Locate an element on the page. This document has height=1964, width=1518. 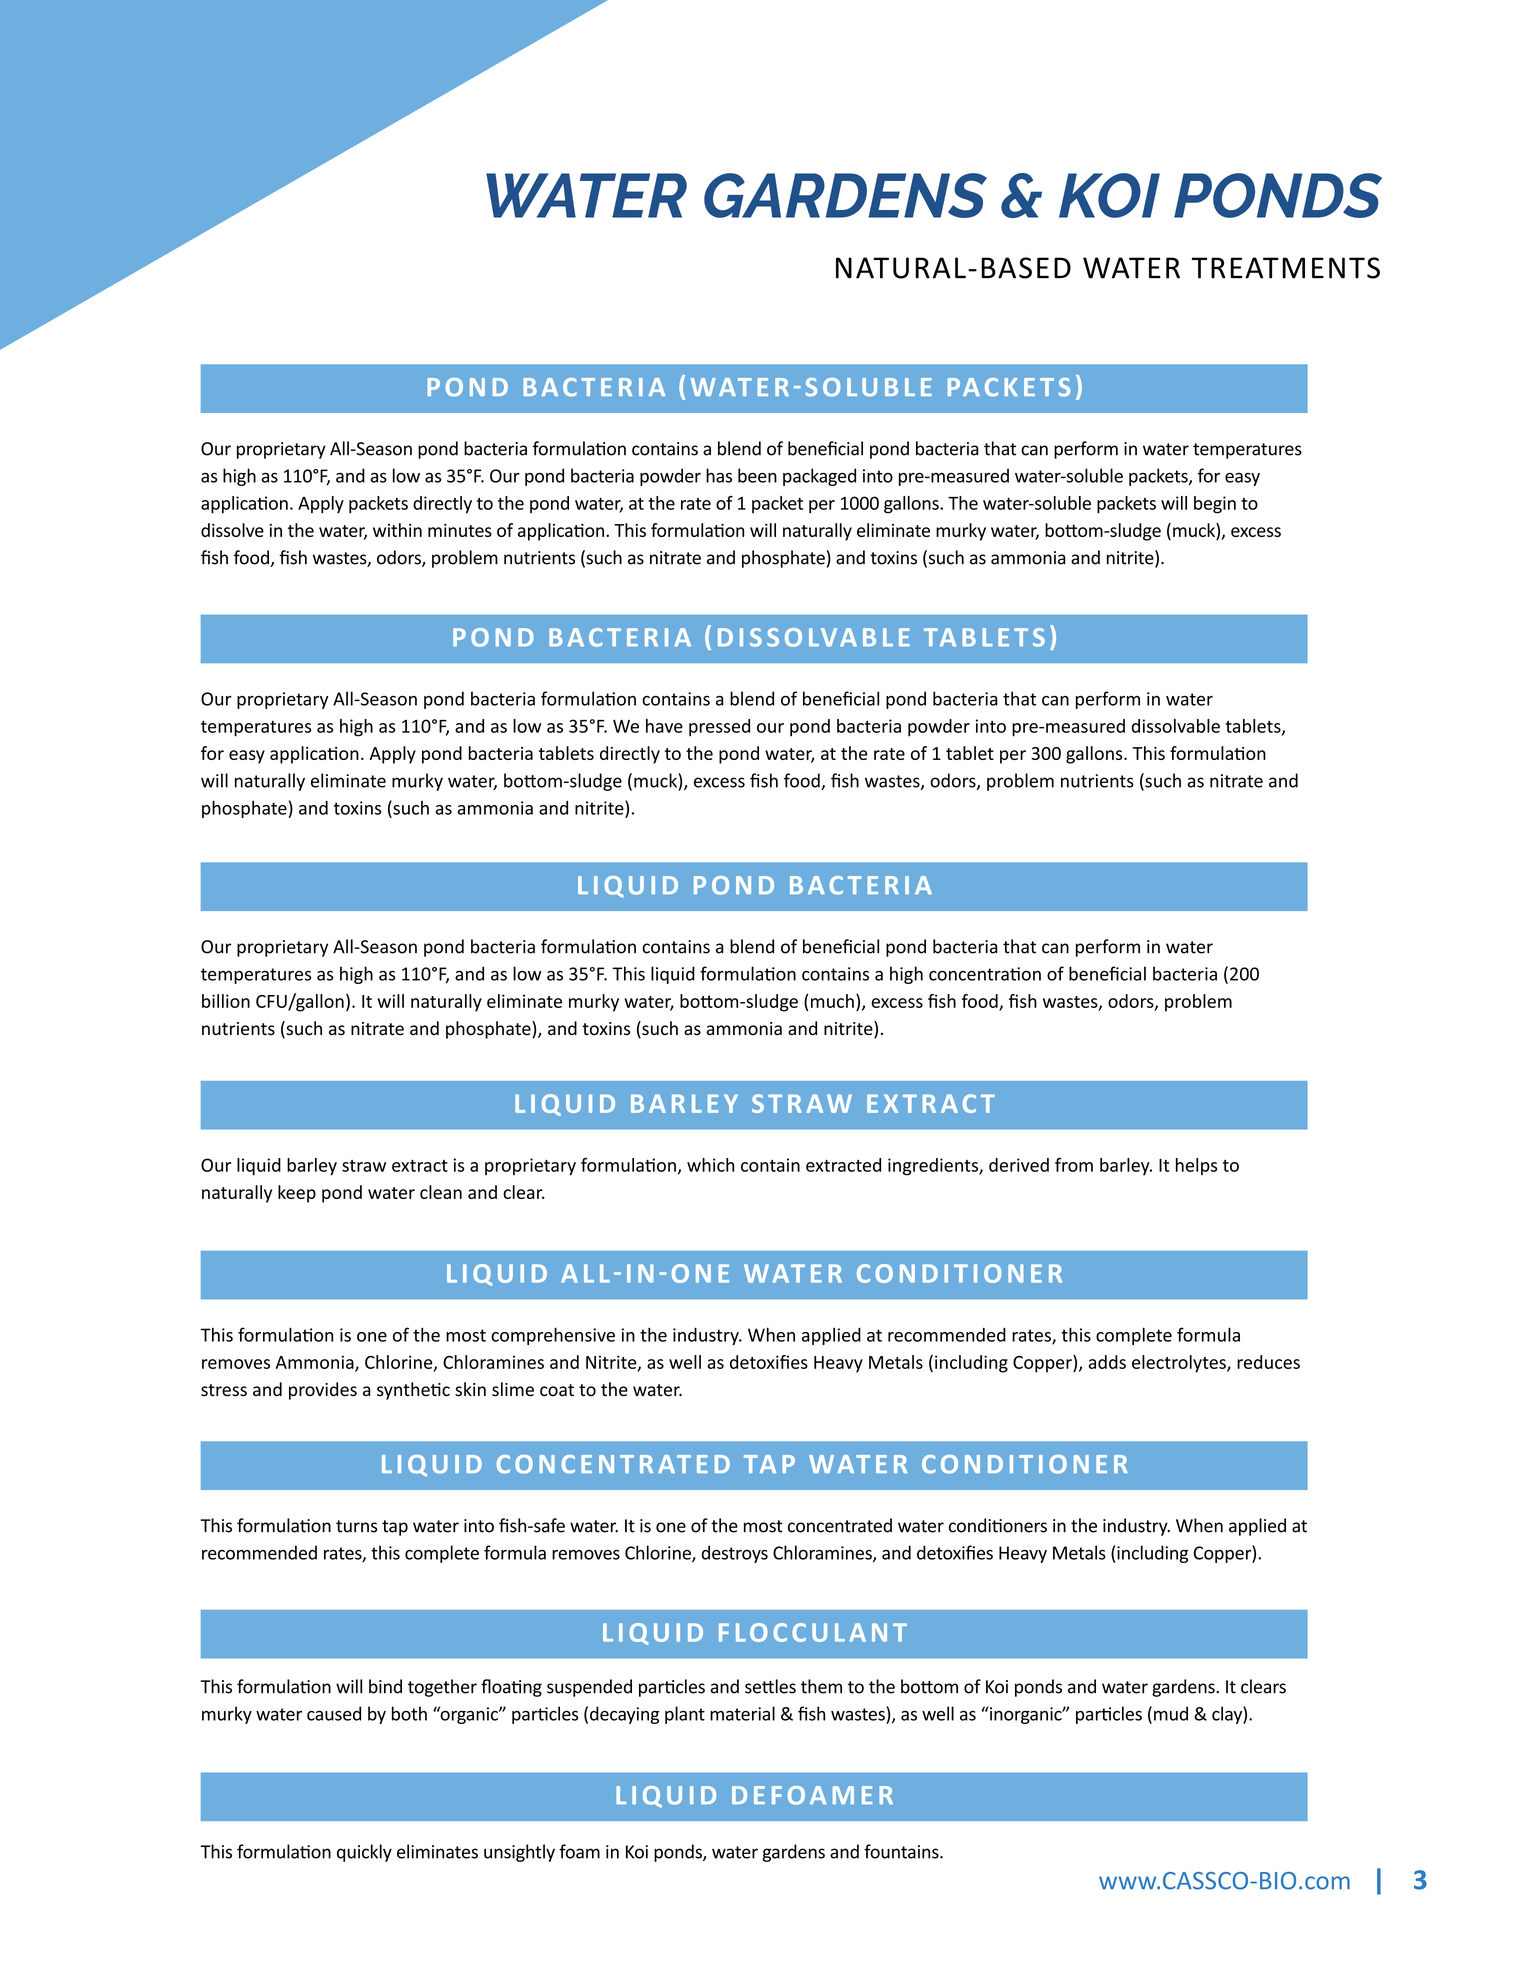
concentration is located at coordinates (985, 974).
